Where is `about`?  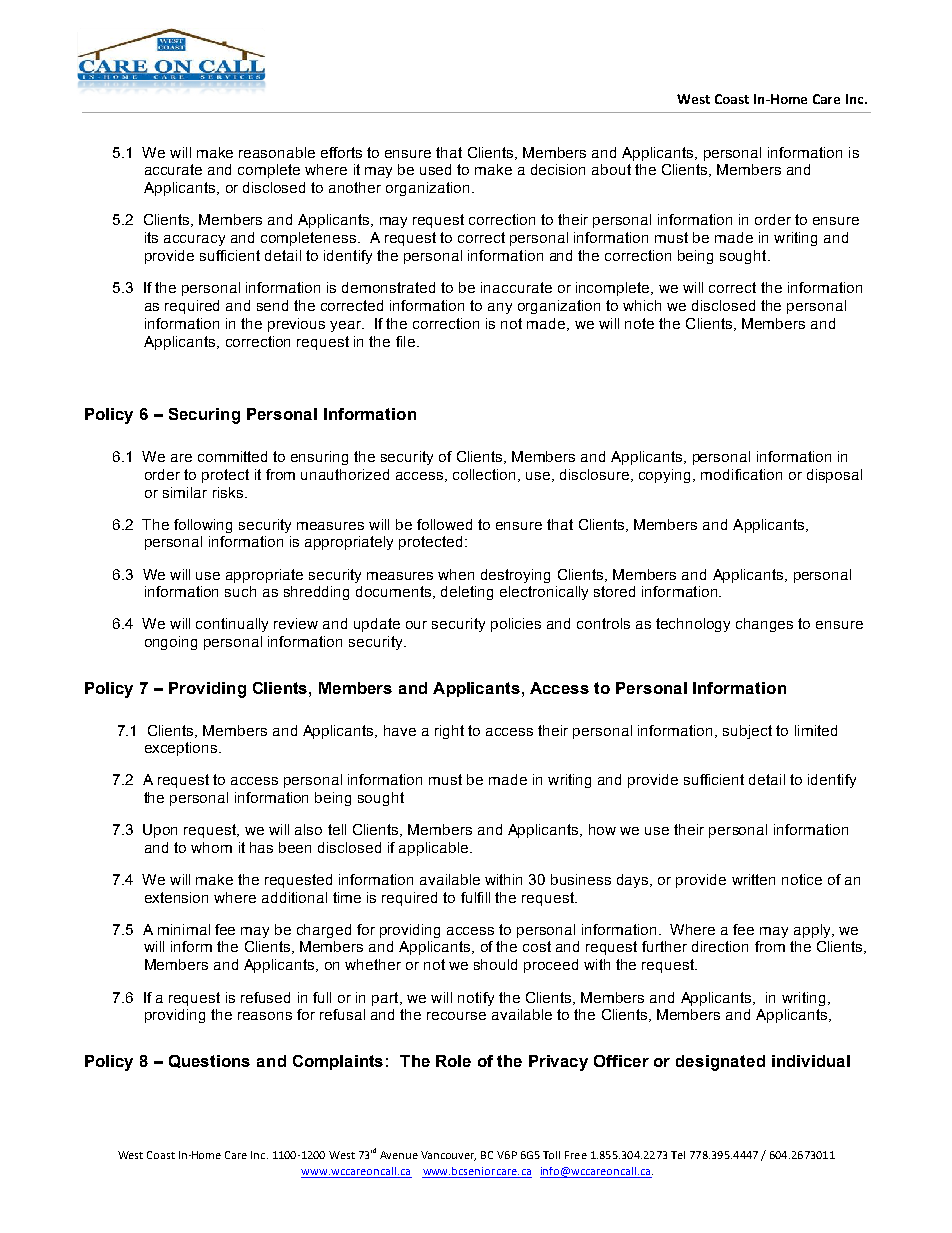 about is located at coordinates (611, 169).
